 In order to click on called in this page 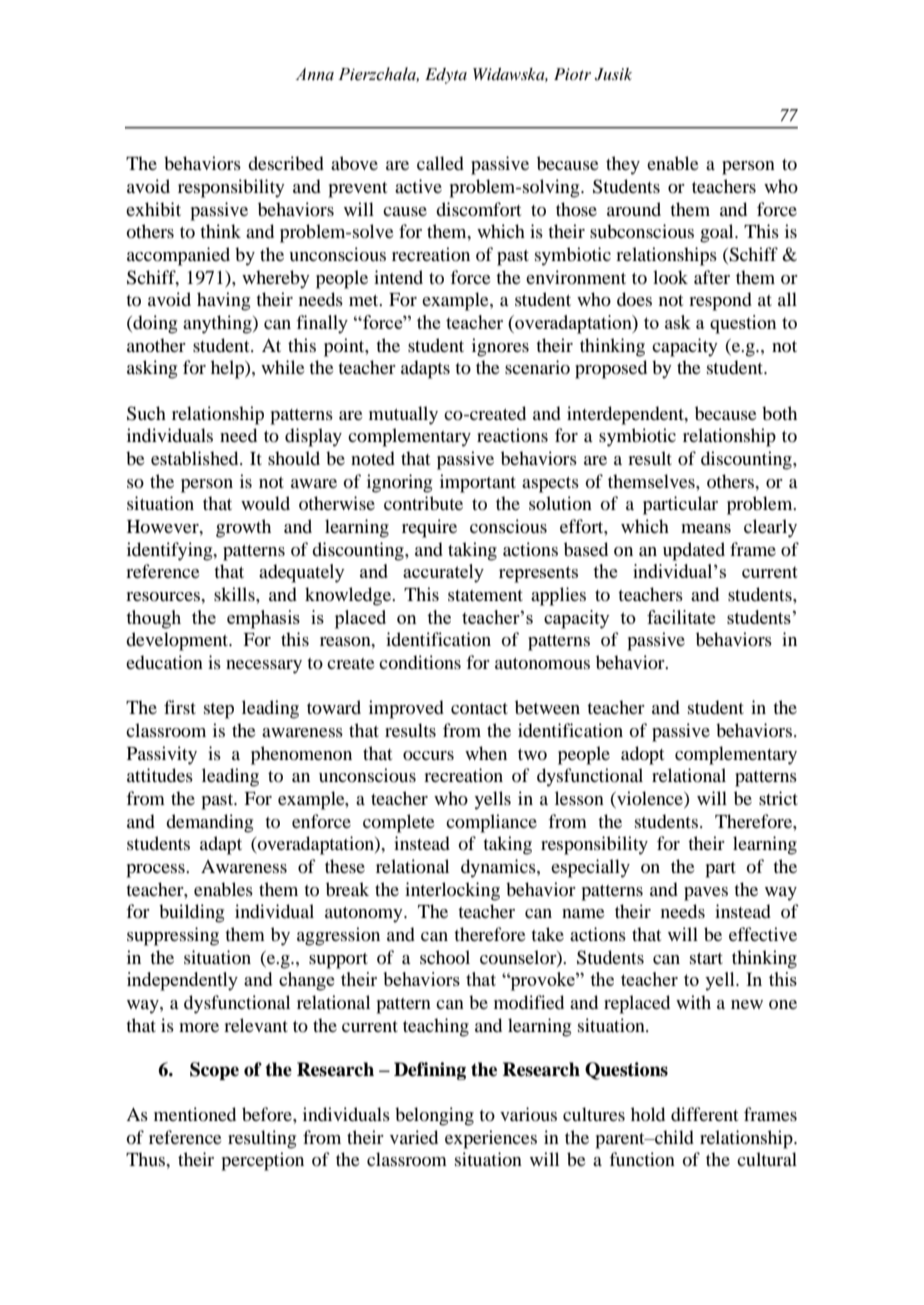, I will do `click(440, 163)`.
